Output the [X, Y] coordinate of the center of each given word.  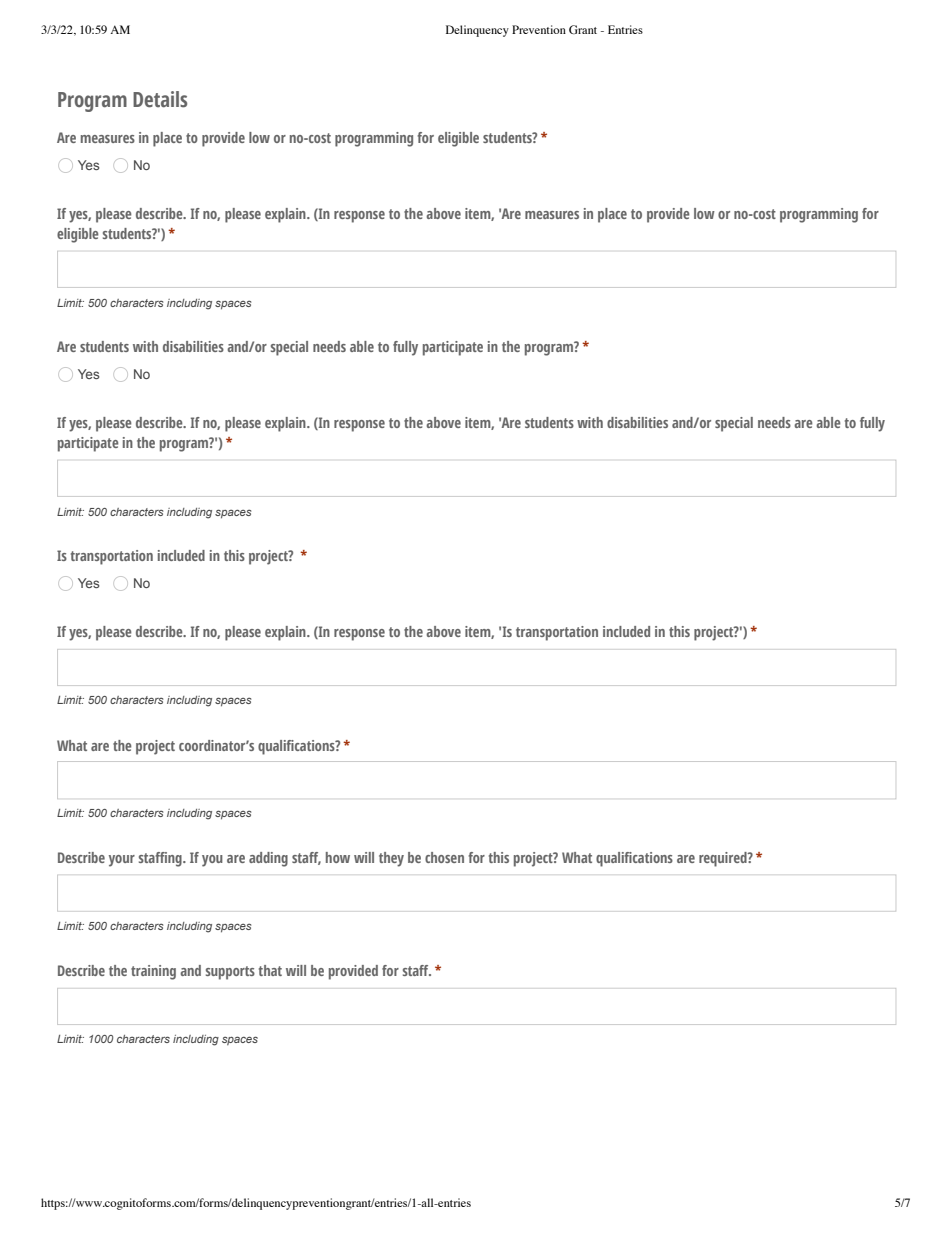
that [270, 970]
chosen [444, 857]
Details [160, 99]
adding [268, 859]
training [153, 972]
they [391, 859]
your [122, 861]
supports [230, 973]
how [338, 857]
